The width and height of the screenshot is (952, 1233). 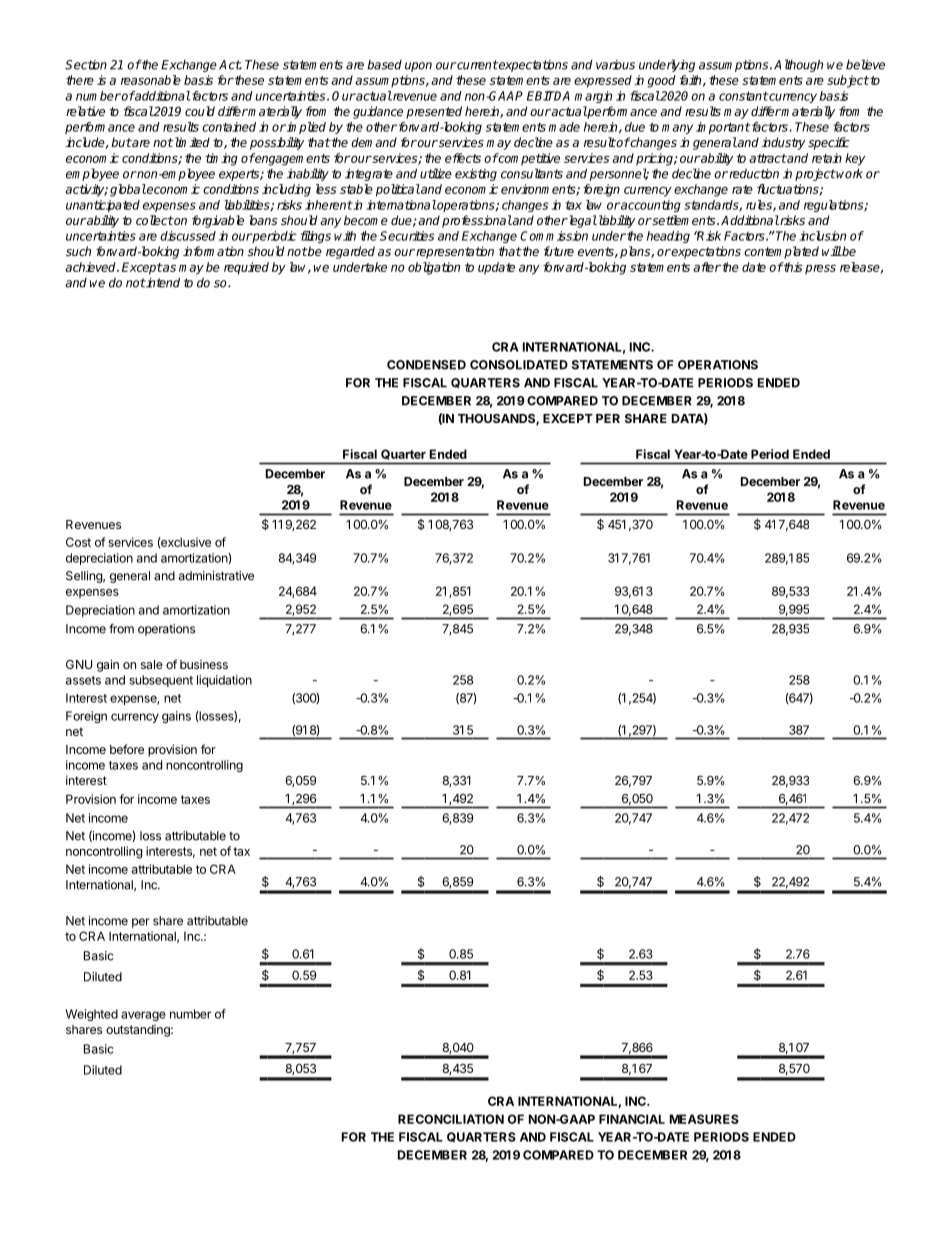 What do you see at coordinates (707, 267) in the screenshot?
I see `after` at bounding box center [707, 267].
